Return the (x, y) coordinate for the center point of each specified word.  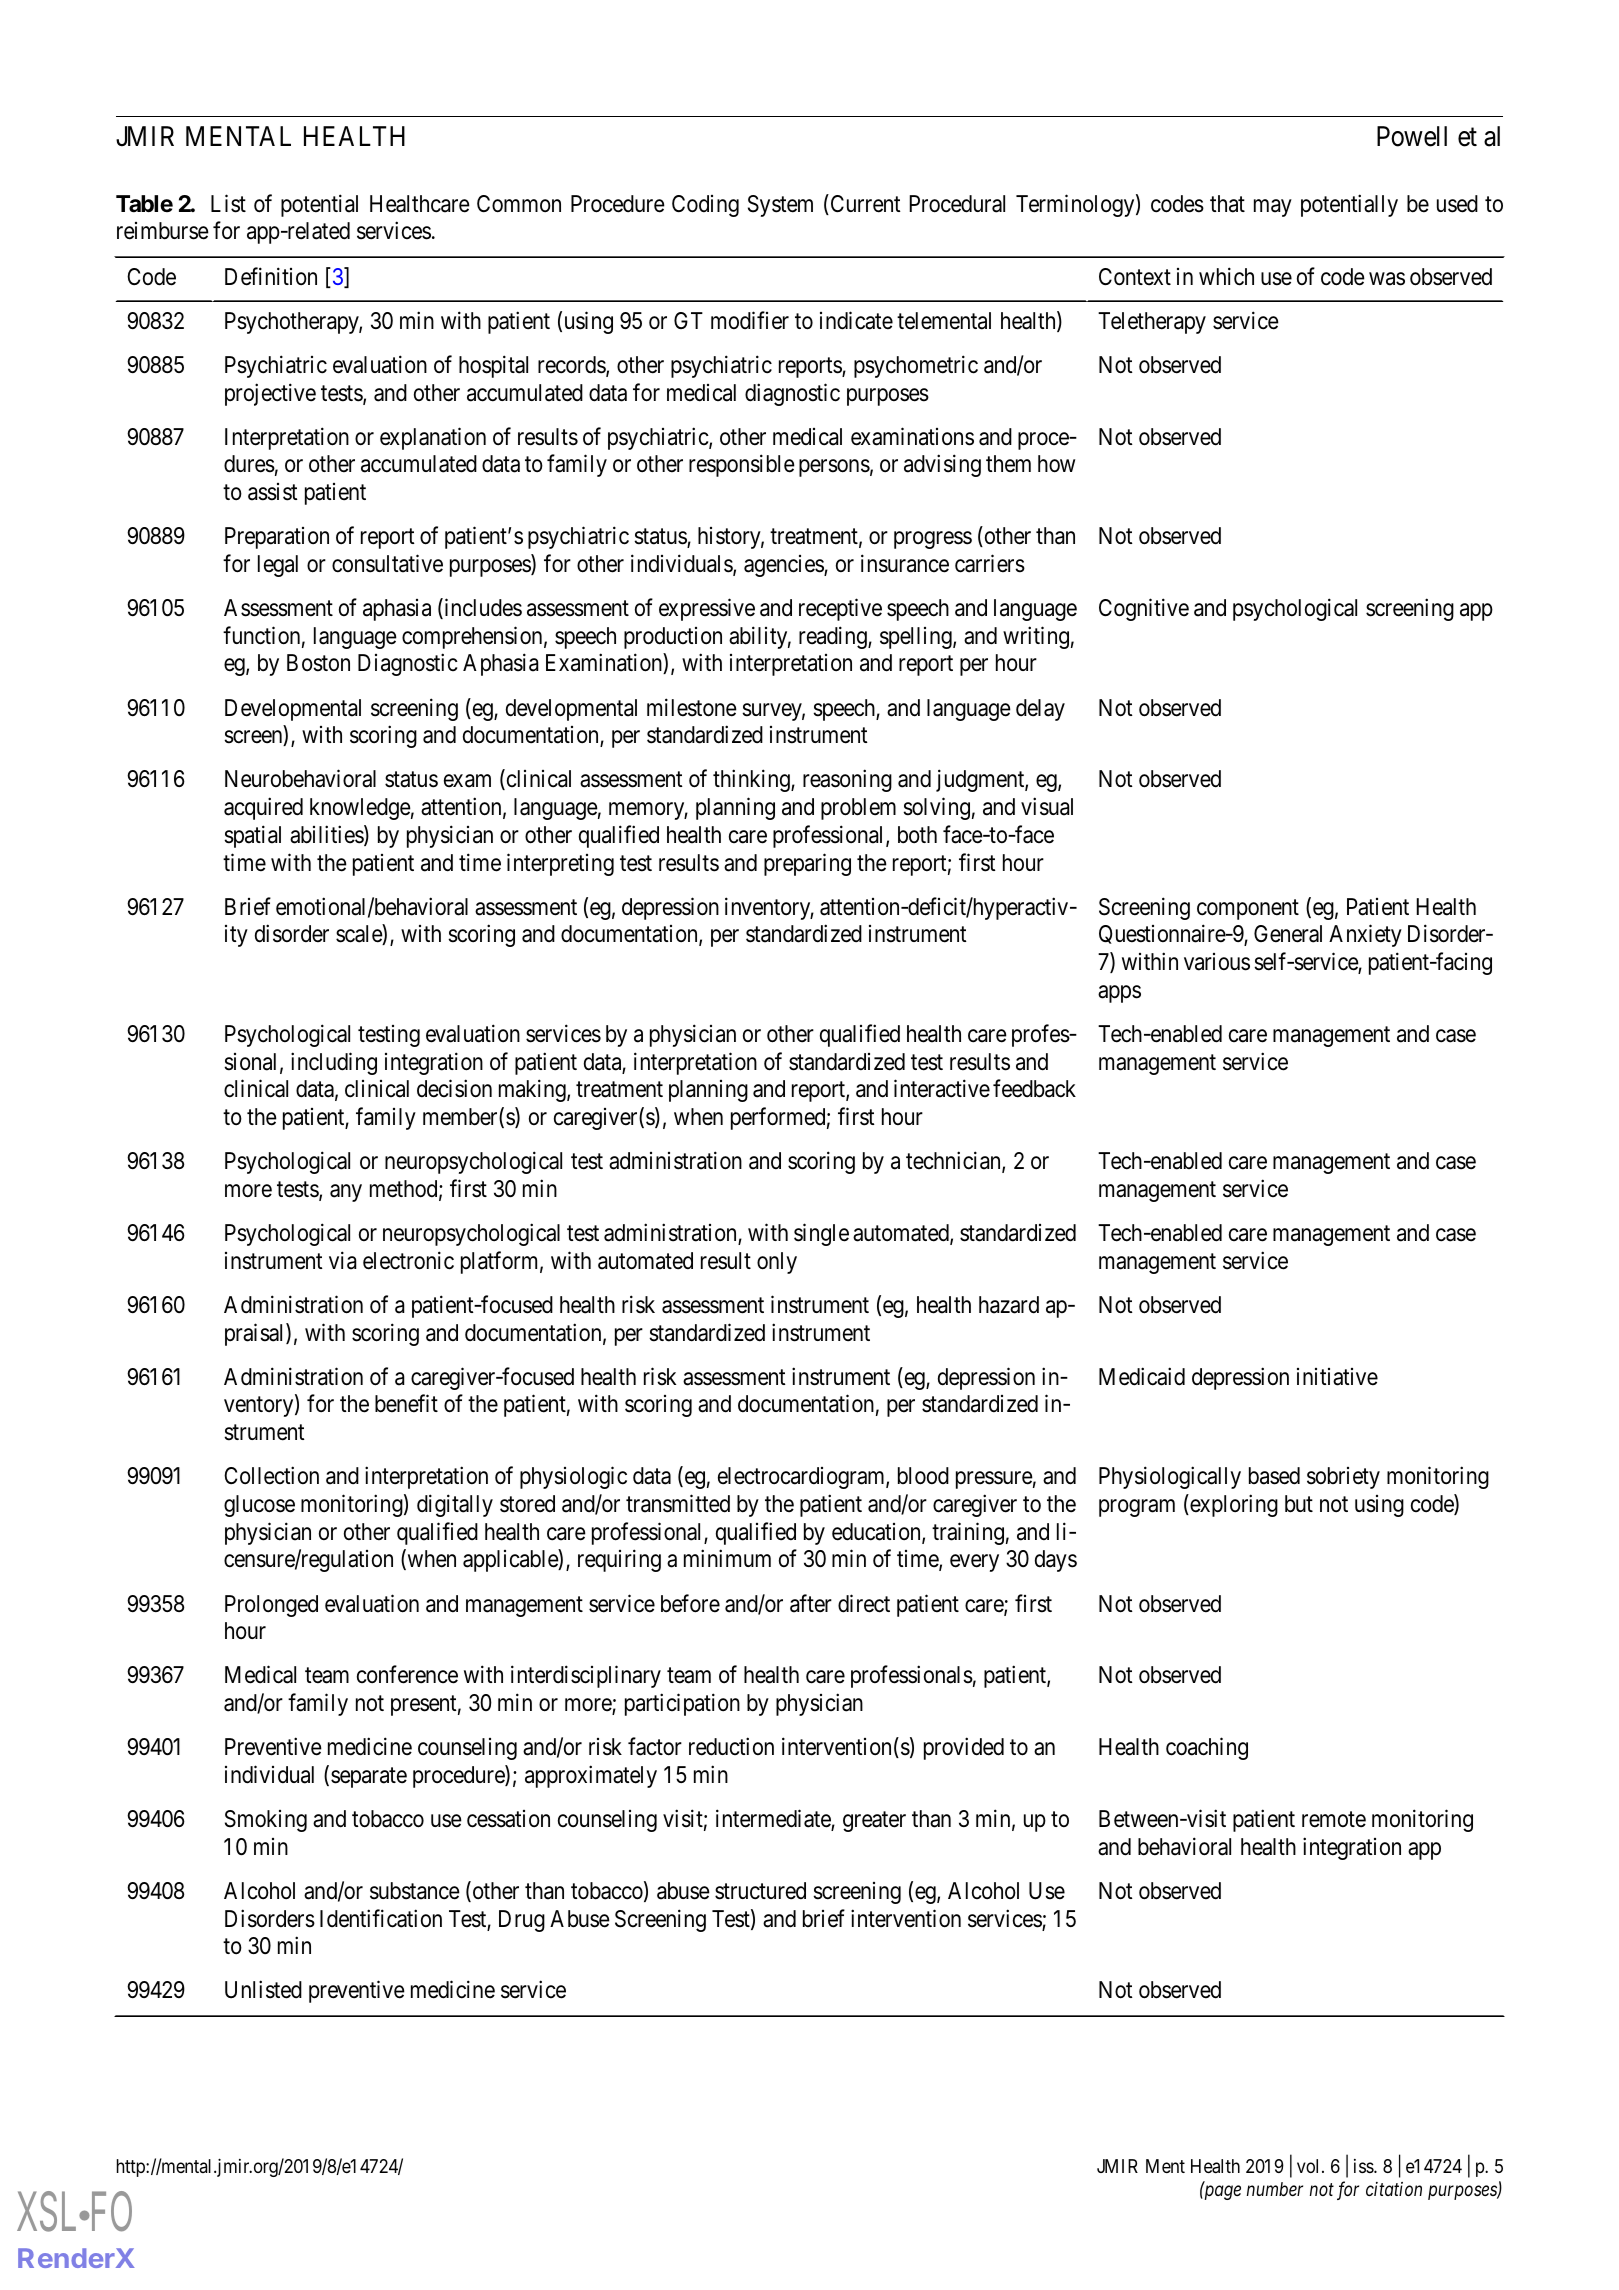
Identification (381, 1918)
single (821, 1234)
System (780, 206)
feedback (1034, 1089)
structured (760, 1891)
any (346, 1193)
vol (1310, 2166)
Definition (271, 276)
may (1273, 208)
